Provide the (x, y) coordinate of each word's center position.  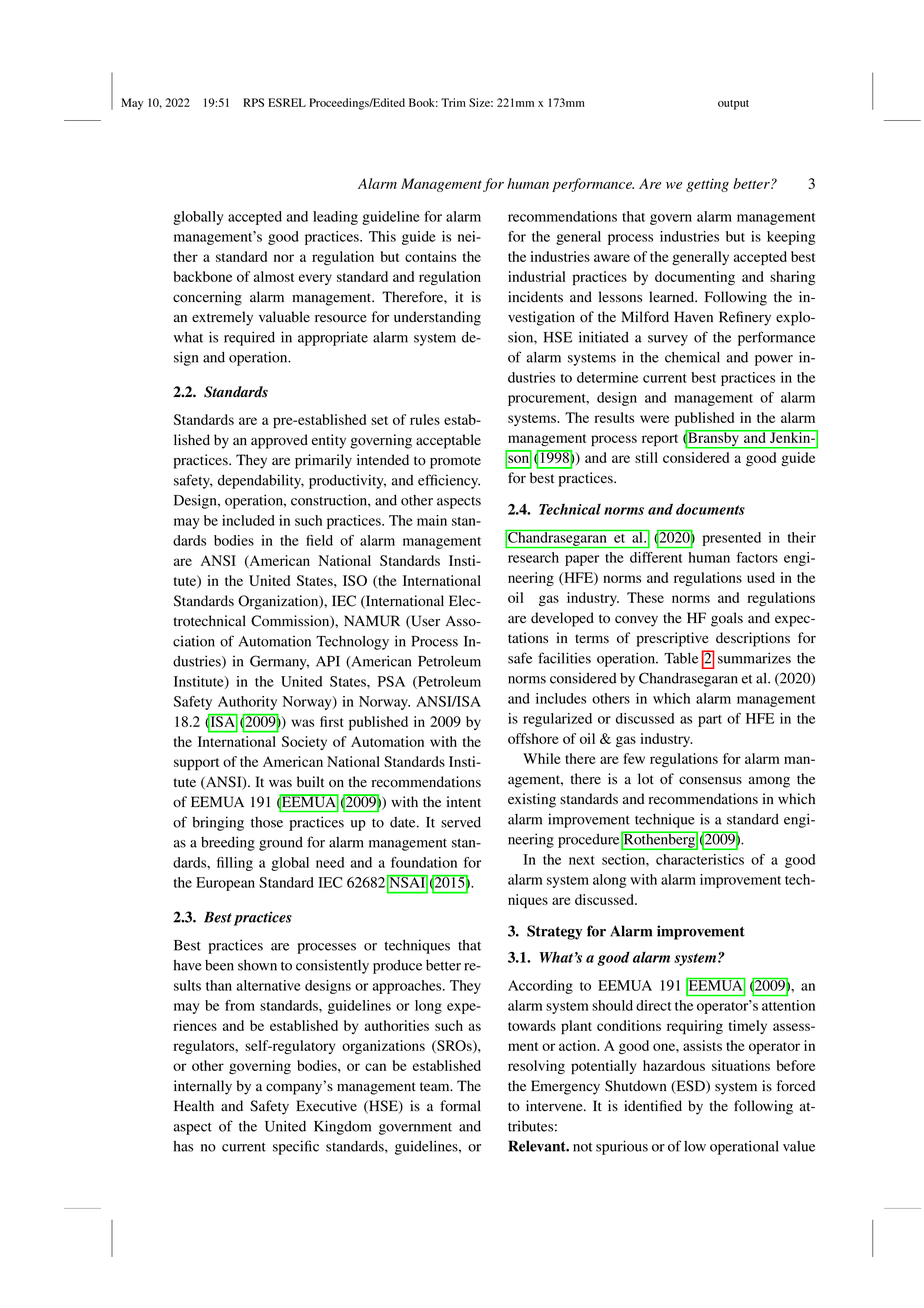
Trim (453, 102)
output (733, 105)
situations (741, 1065)
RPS (253, 102)
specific (296, 1147)
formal (460, 1106)
